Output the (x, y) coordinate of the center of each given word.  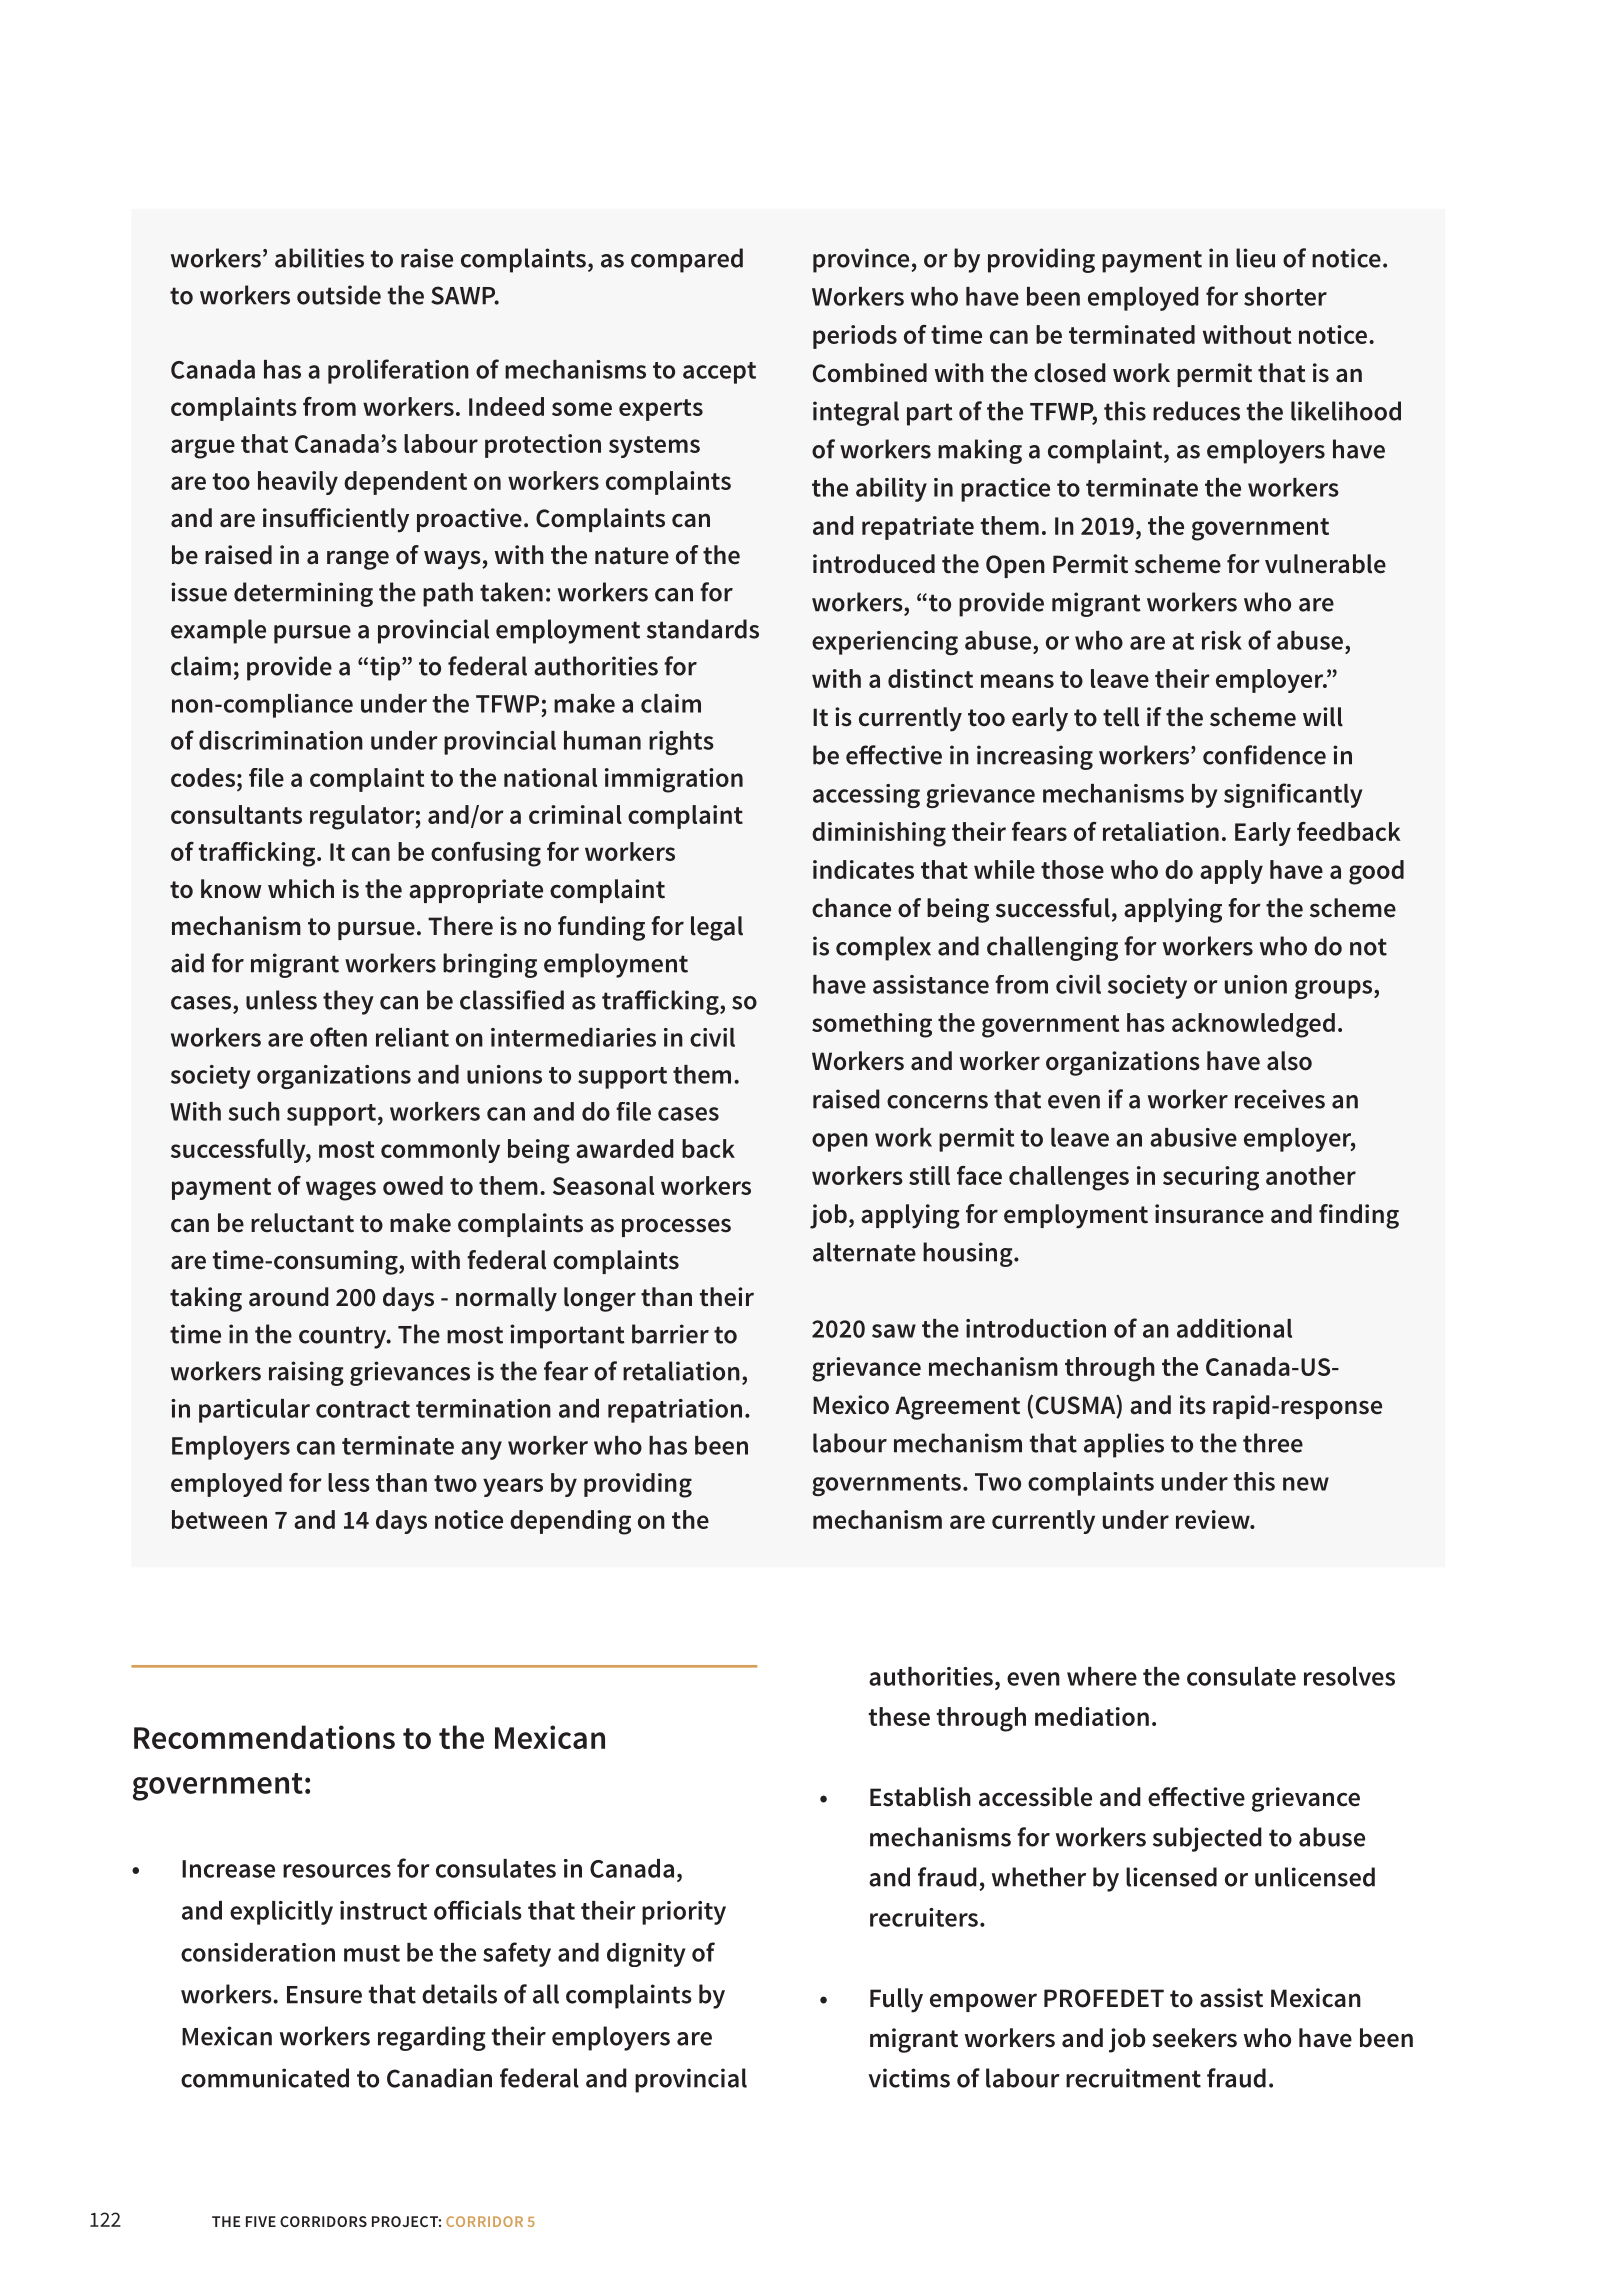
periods (855, 337)
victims (909, 2078)
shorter (1285, 296)
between (219, 1519)
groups (1335, 989)
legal (717, 928)
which (301, 889)
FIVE (261, 2221)
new (1306, 1484)
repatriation (675, 1411)
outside (339, 295)
